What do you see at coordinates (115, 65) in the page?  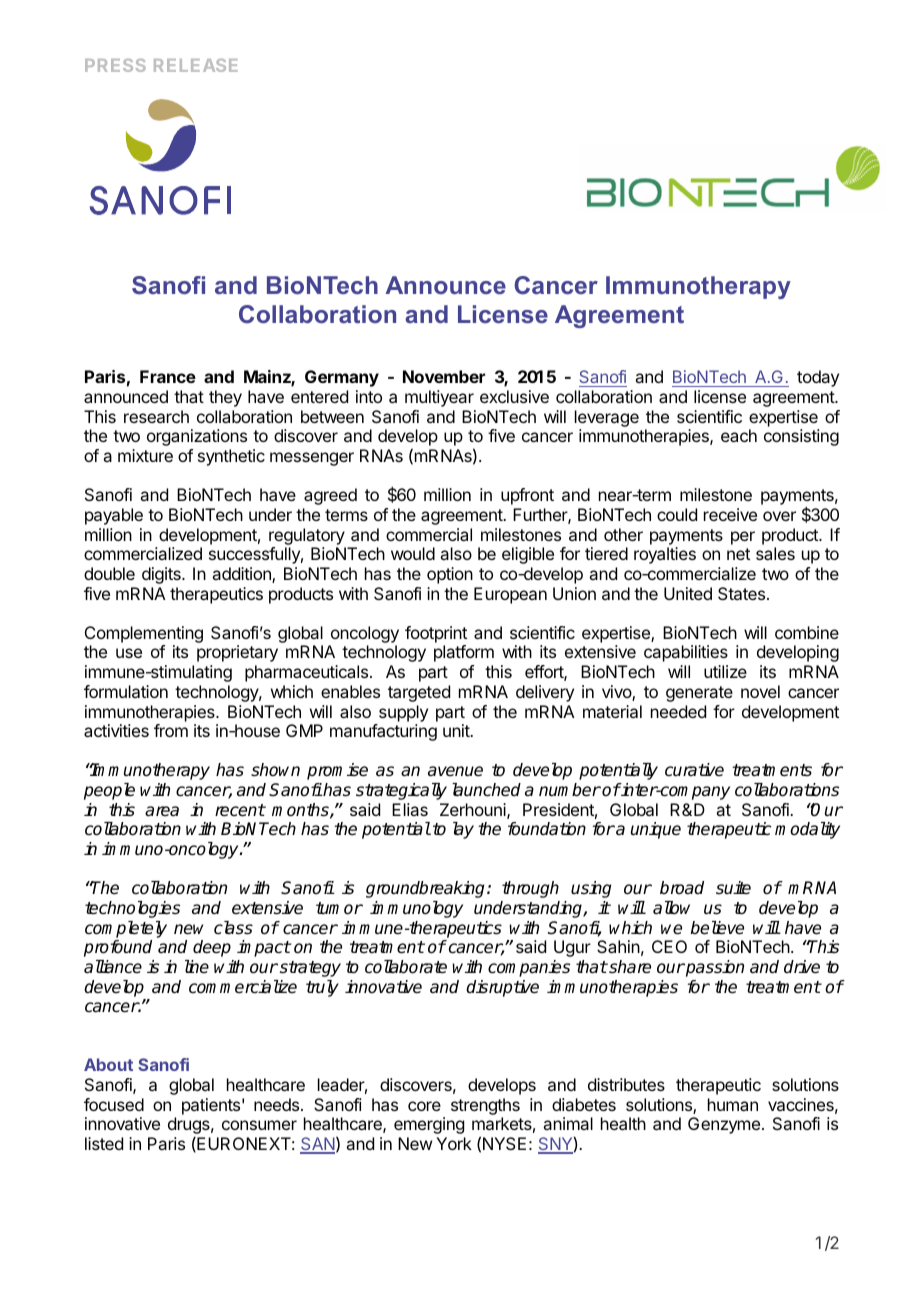 I see `PRESS` at bounding box center [115, 65].
